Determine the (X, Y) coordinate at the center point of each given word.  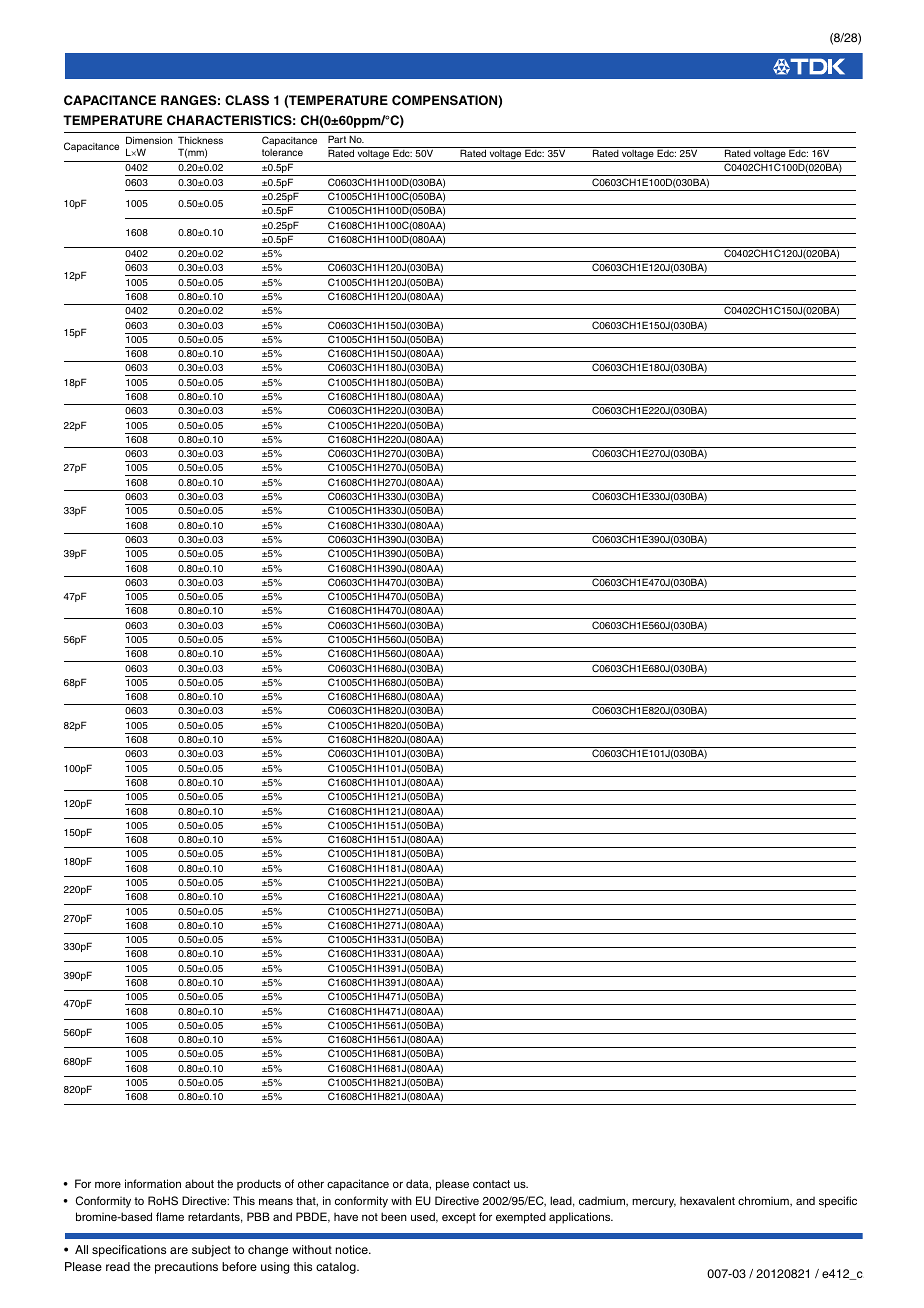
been (394, 1216)
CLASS (247, 100)
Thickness (200, 140)
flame (170, 1216)
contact (491, 1184)
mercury (654, 1203)
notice (353, 1249)
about (199, 1183)
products (259, 1185)
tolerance (282, 152)
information (153, 1183)
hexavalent (707, 1200)
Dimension (149, 140)
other (311, 1183)
